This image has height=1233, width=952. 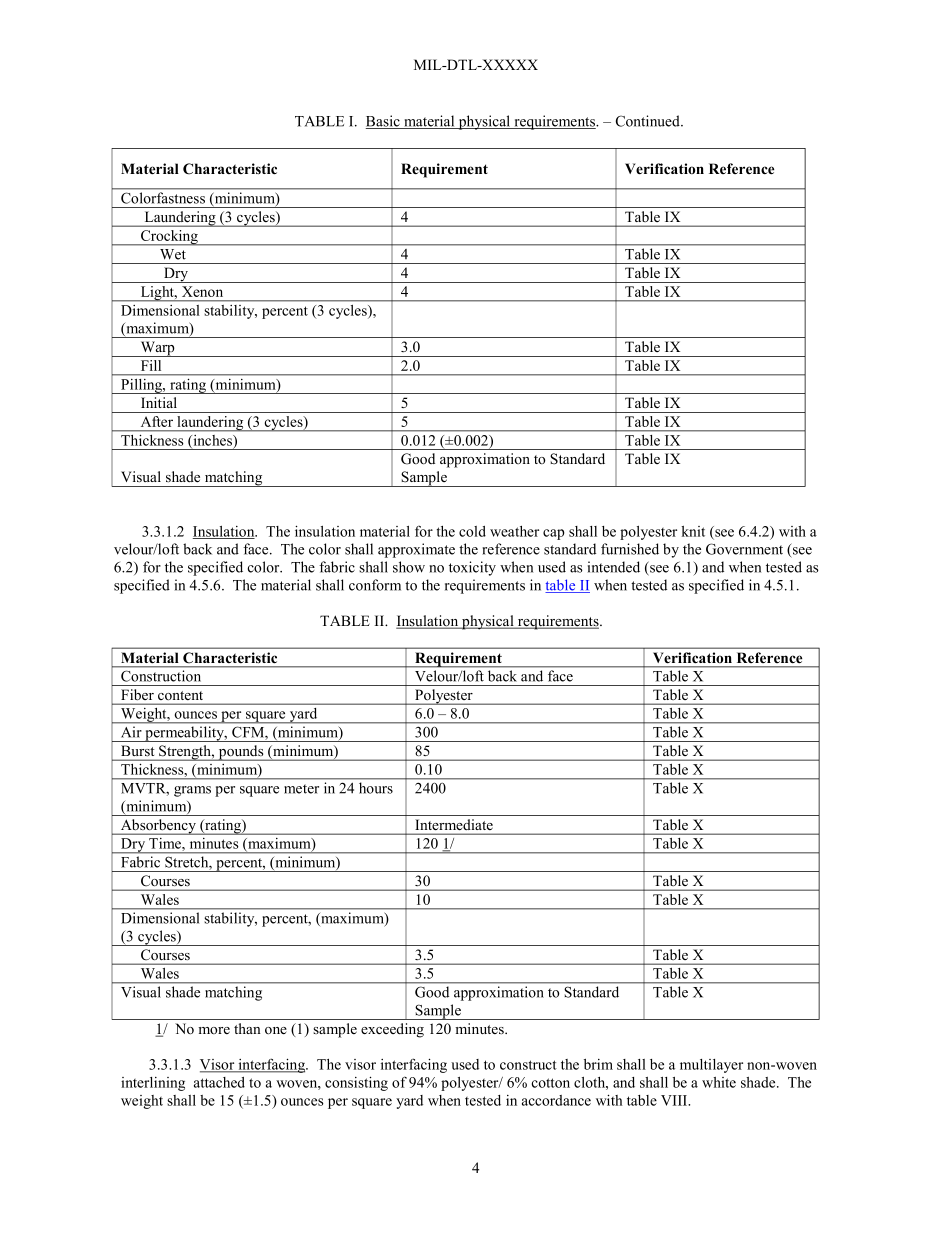 I want to click on Wet, so click(x=173, y=254).
